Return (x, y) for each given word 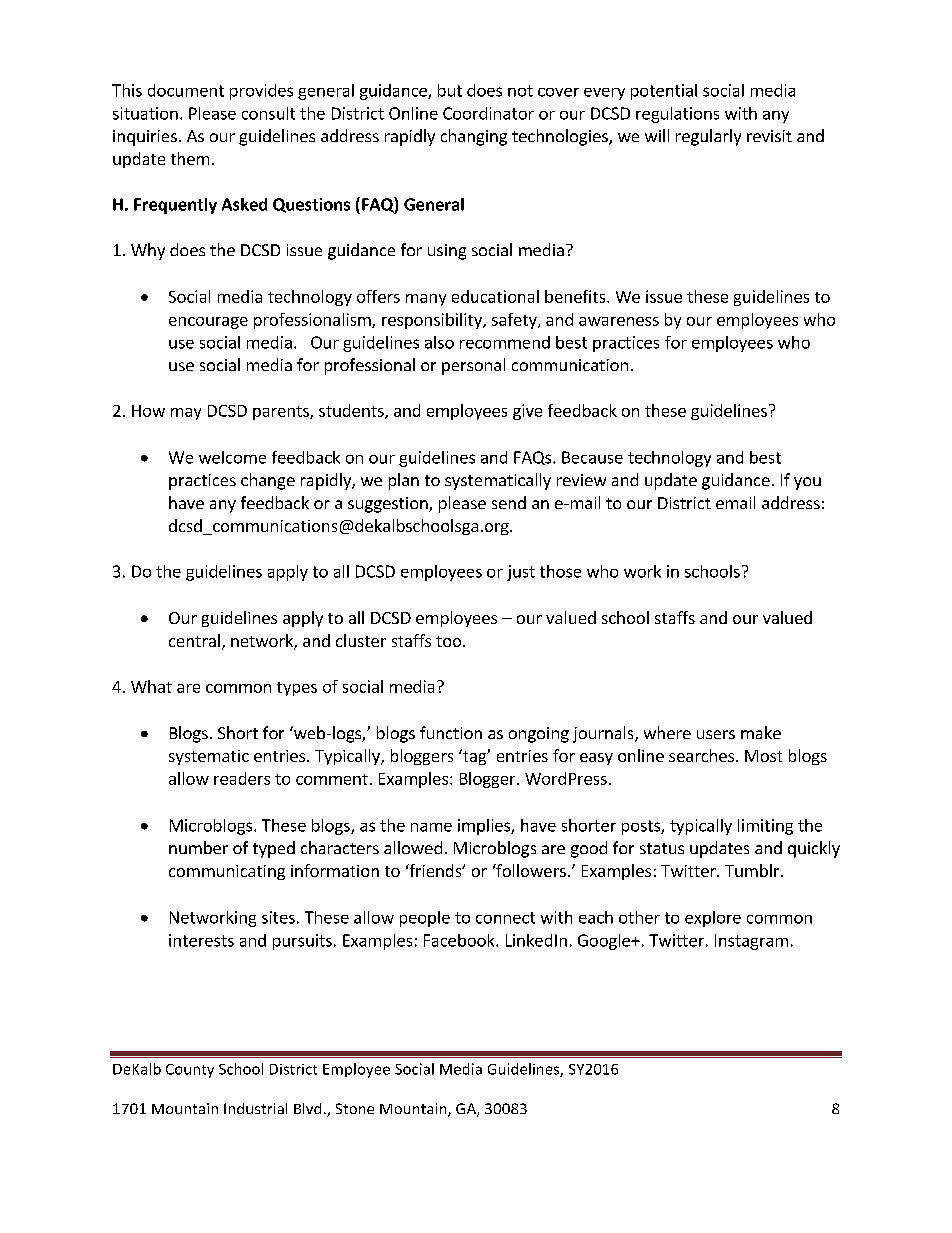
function (451, 732)
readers (242, 778)
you (807, 483)
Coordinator (488, 113)
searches (701, 755)
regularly (708, 137)
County (190, 1071)
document (186, 90)
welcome (232, 457)
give (527, 412)
